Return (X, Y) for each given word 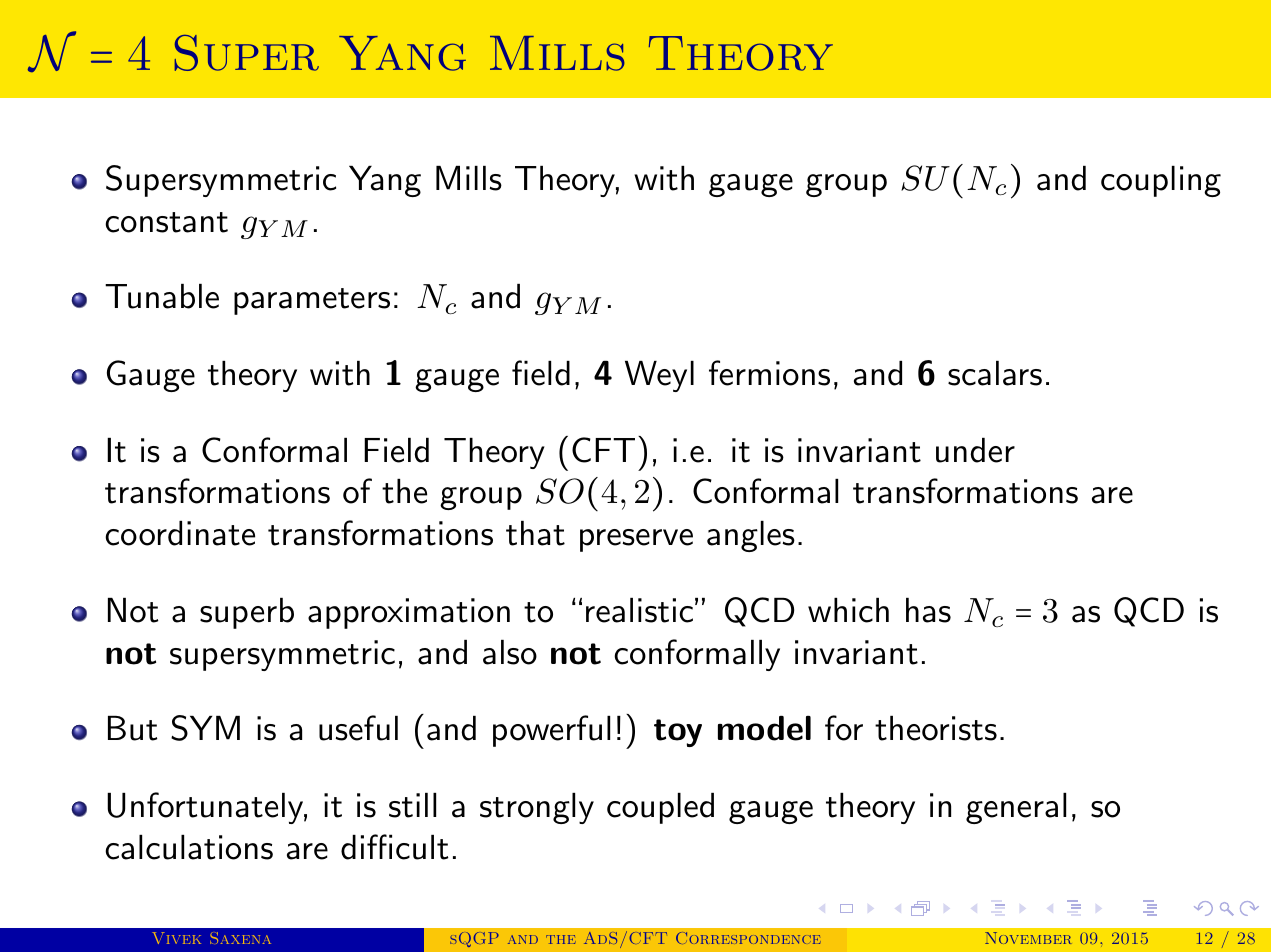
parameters (312, 301)
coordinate (180, 533)
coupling (1161, 181)
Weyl (659, 376)
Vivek (176, 938)
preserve (636, 540)
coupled (660, 808)
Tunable (162, 296)
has (928, 610)
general (1016, 808)
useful (358, 728)
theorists (936, 728)
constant (166, 222)
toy (678, 733)
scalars (995, 373)
